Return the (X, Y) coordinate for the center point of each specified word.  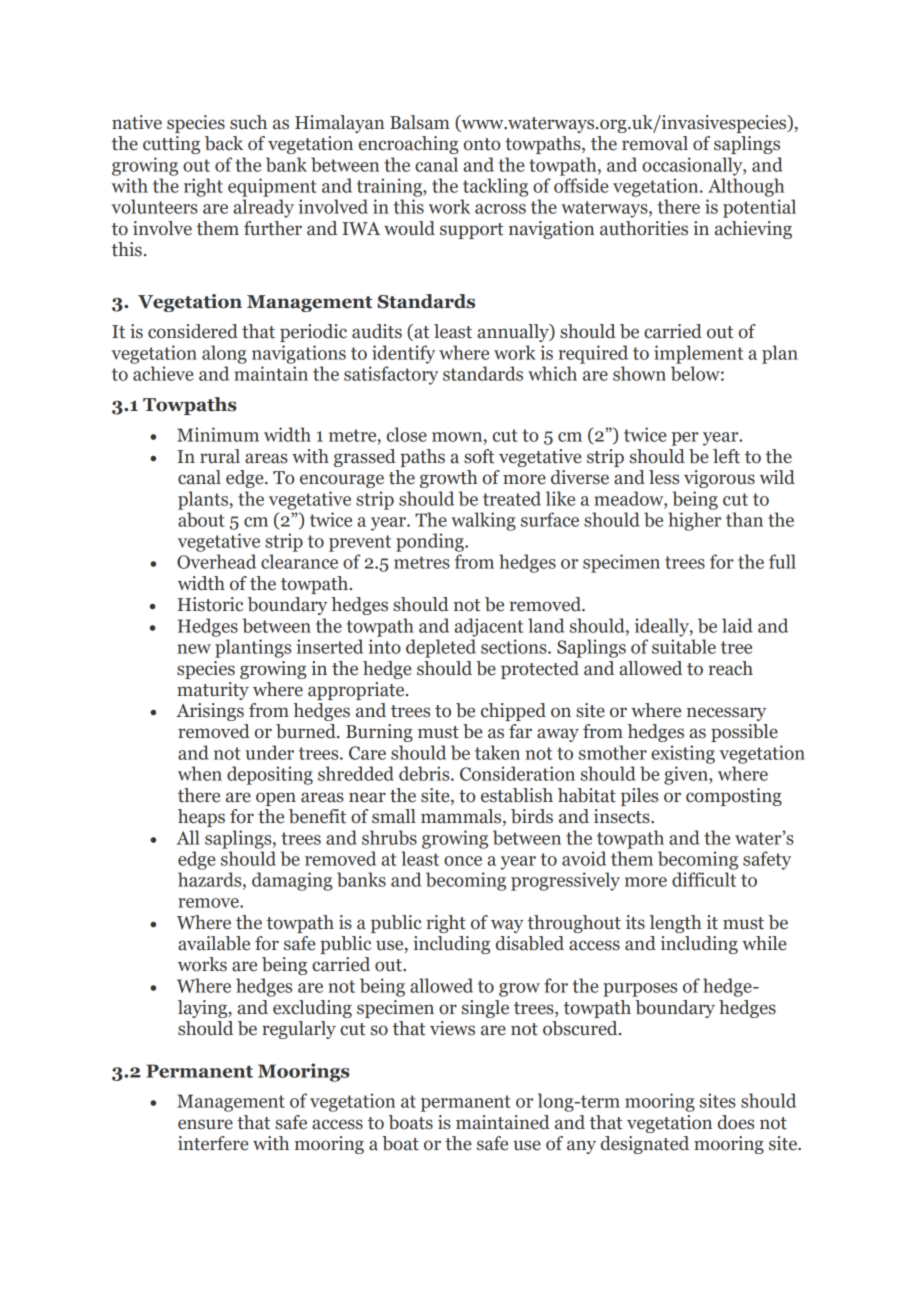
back (224, 143)
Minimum (218, 434)
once (463, 861)
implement (698, 354)
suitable (684, 646)
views (452, 1028)
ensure (205, 1124)
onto (482, 144)
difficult (704, 879)
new (194, 649)
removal (655, 143)
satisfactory (391, 375)
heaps (201, 818)
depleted (441, 648)
